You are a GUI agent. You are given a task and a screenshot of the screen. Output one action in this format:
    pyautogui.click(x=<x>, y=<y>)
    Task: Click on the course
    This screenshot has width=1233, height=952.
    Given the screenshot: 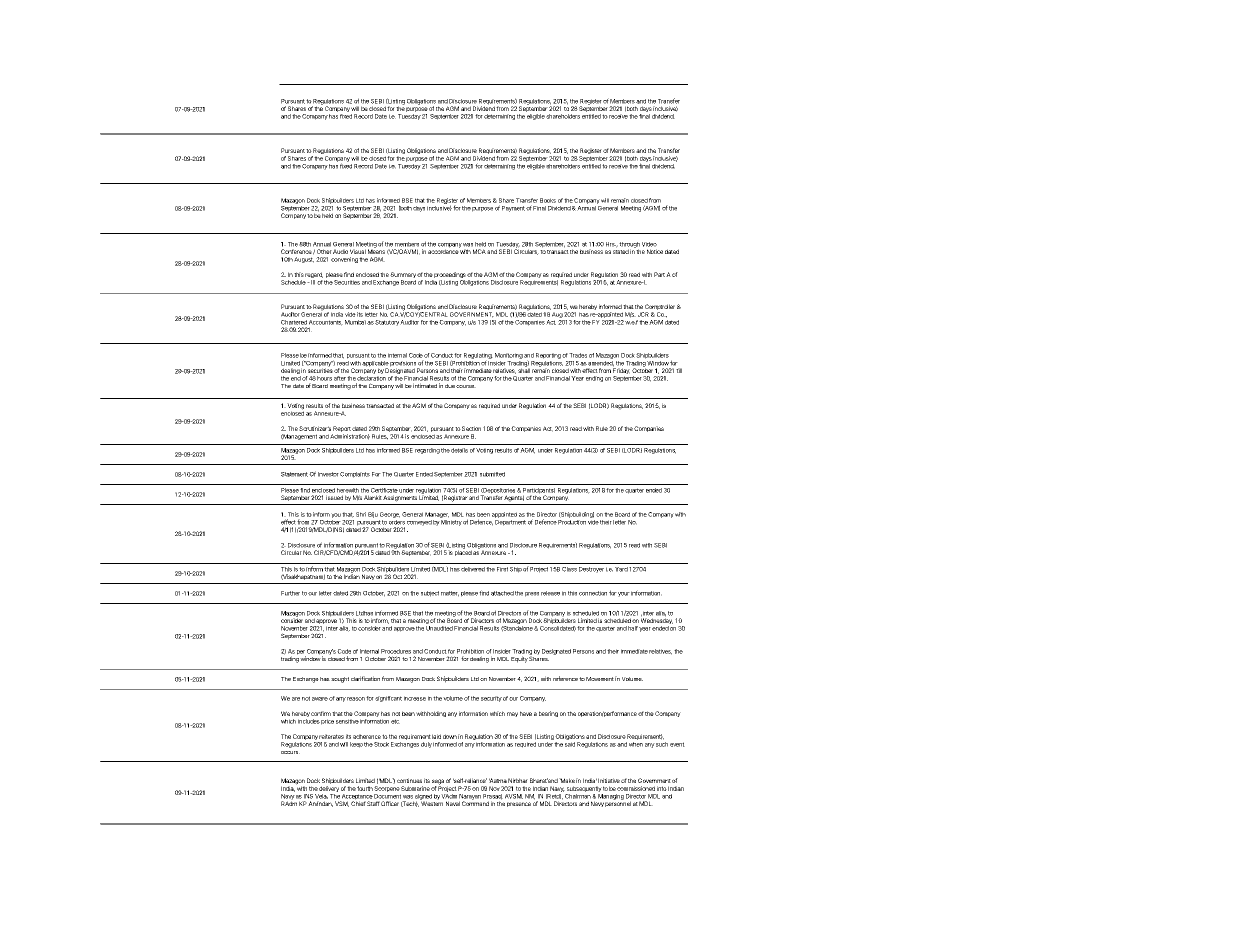 What is the action you would take?
    pyautogui.click(x=466, y=386)
